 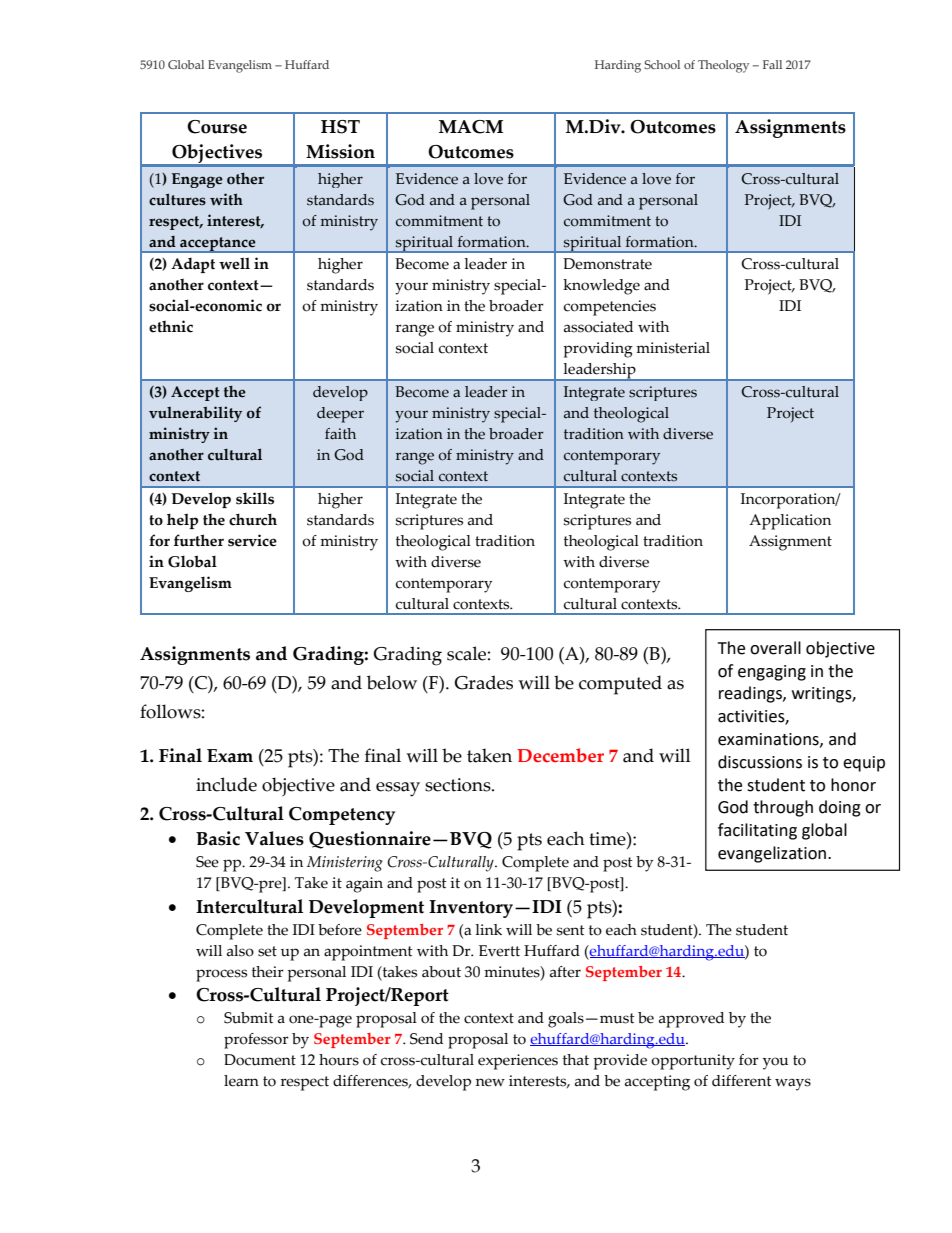 I want to click on Application, so click(x=790, y=522).
